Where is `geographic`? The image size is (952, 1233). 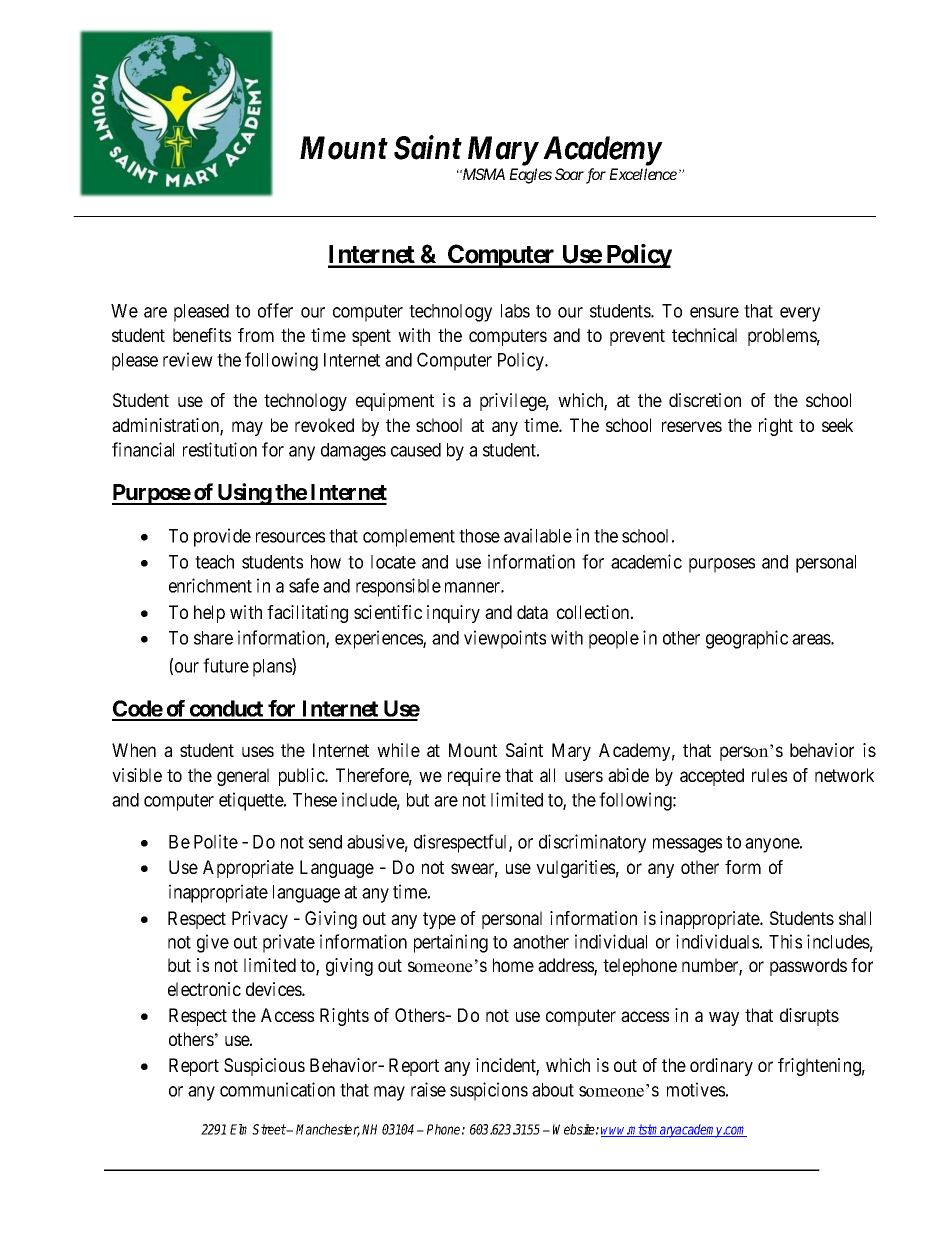
geographic is located at coordinates (747, 639).
